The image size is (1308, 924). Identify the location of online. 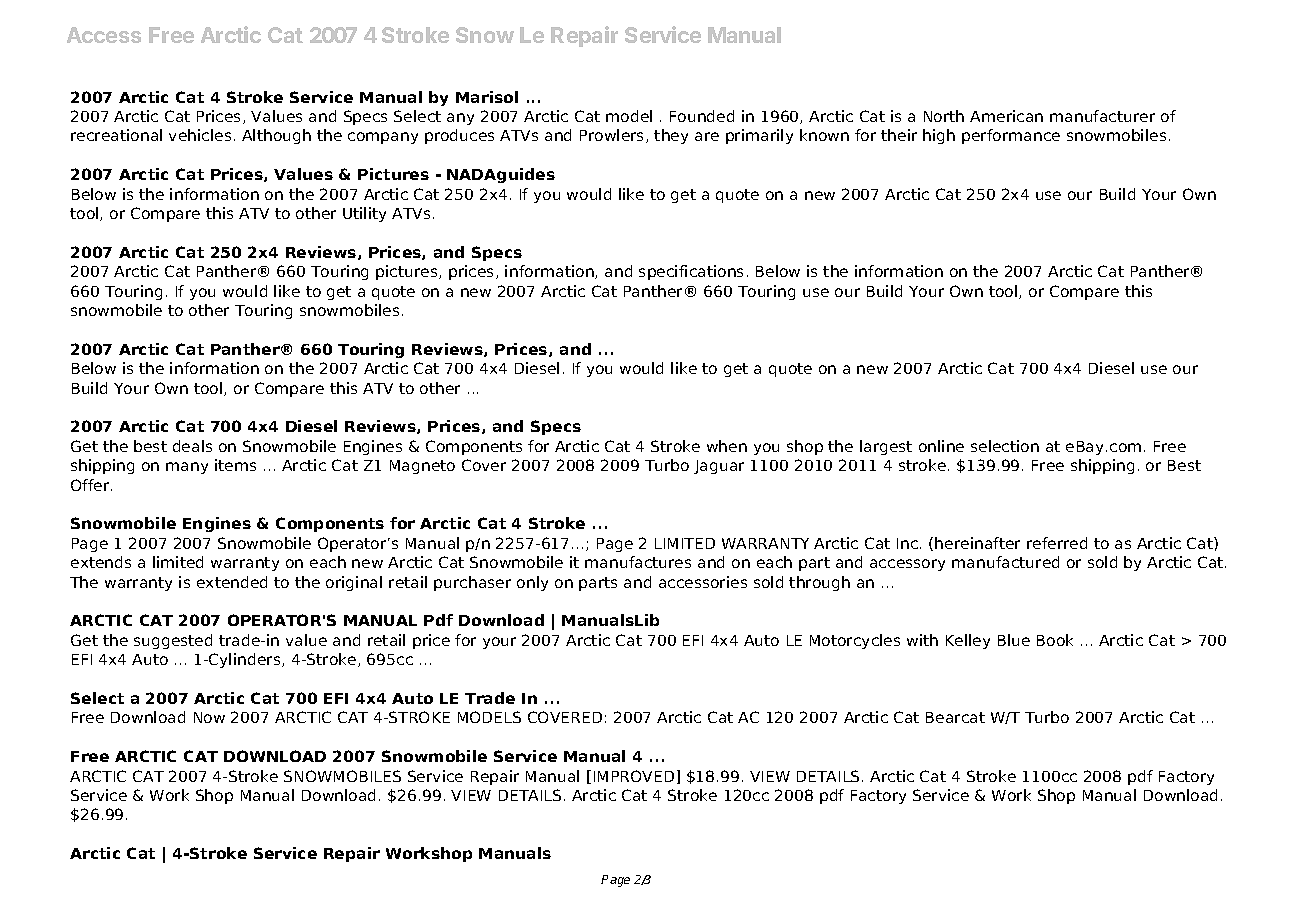
(941, 446).
